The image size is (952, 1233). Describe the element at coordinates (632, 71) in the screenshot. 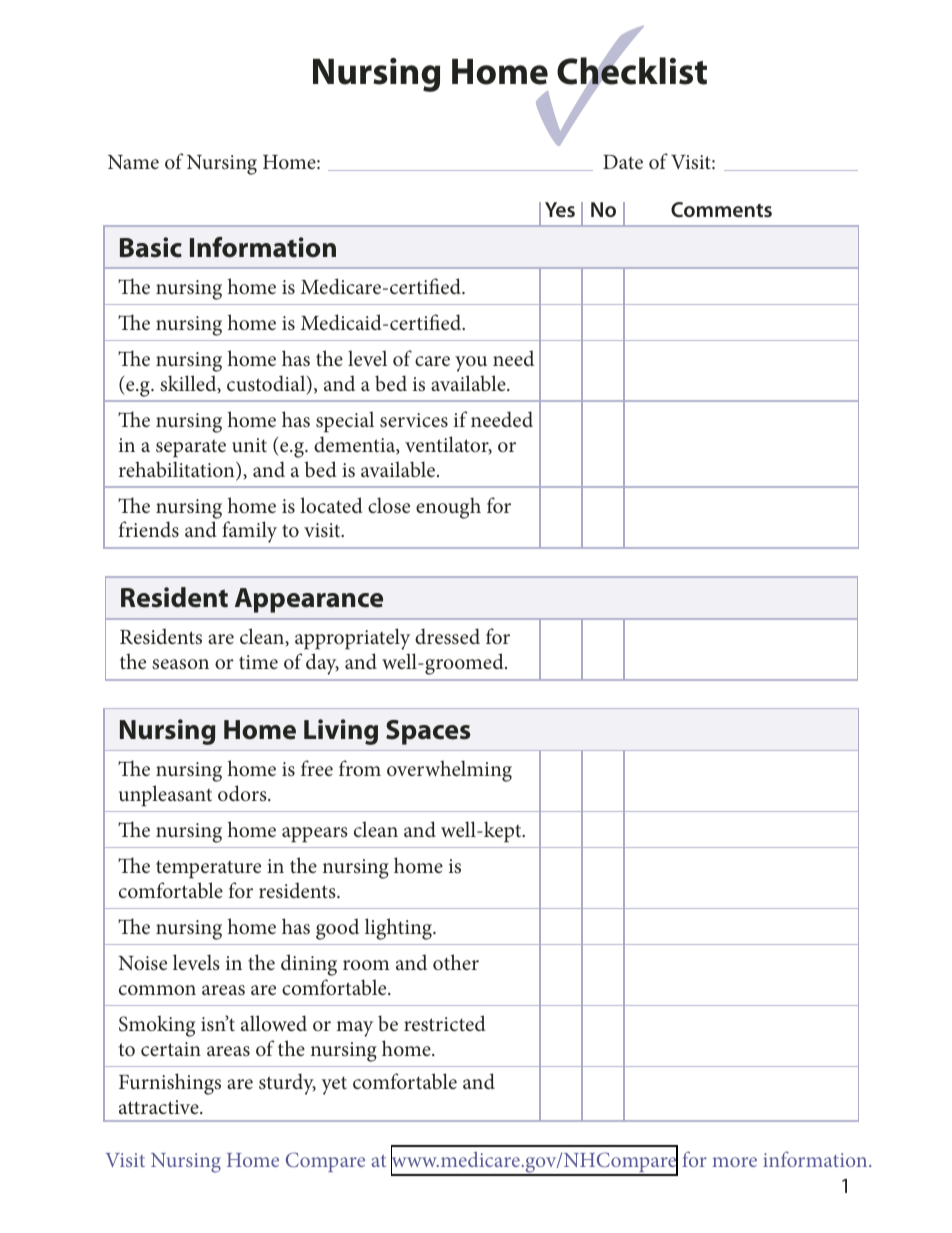

I see `Checklist` at that location.
